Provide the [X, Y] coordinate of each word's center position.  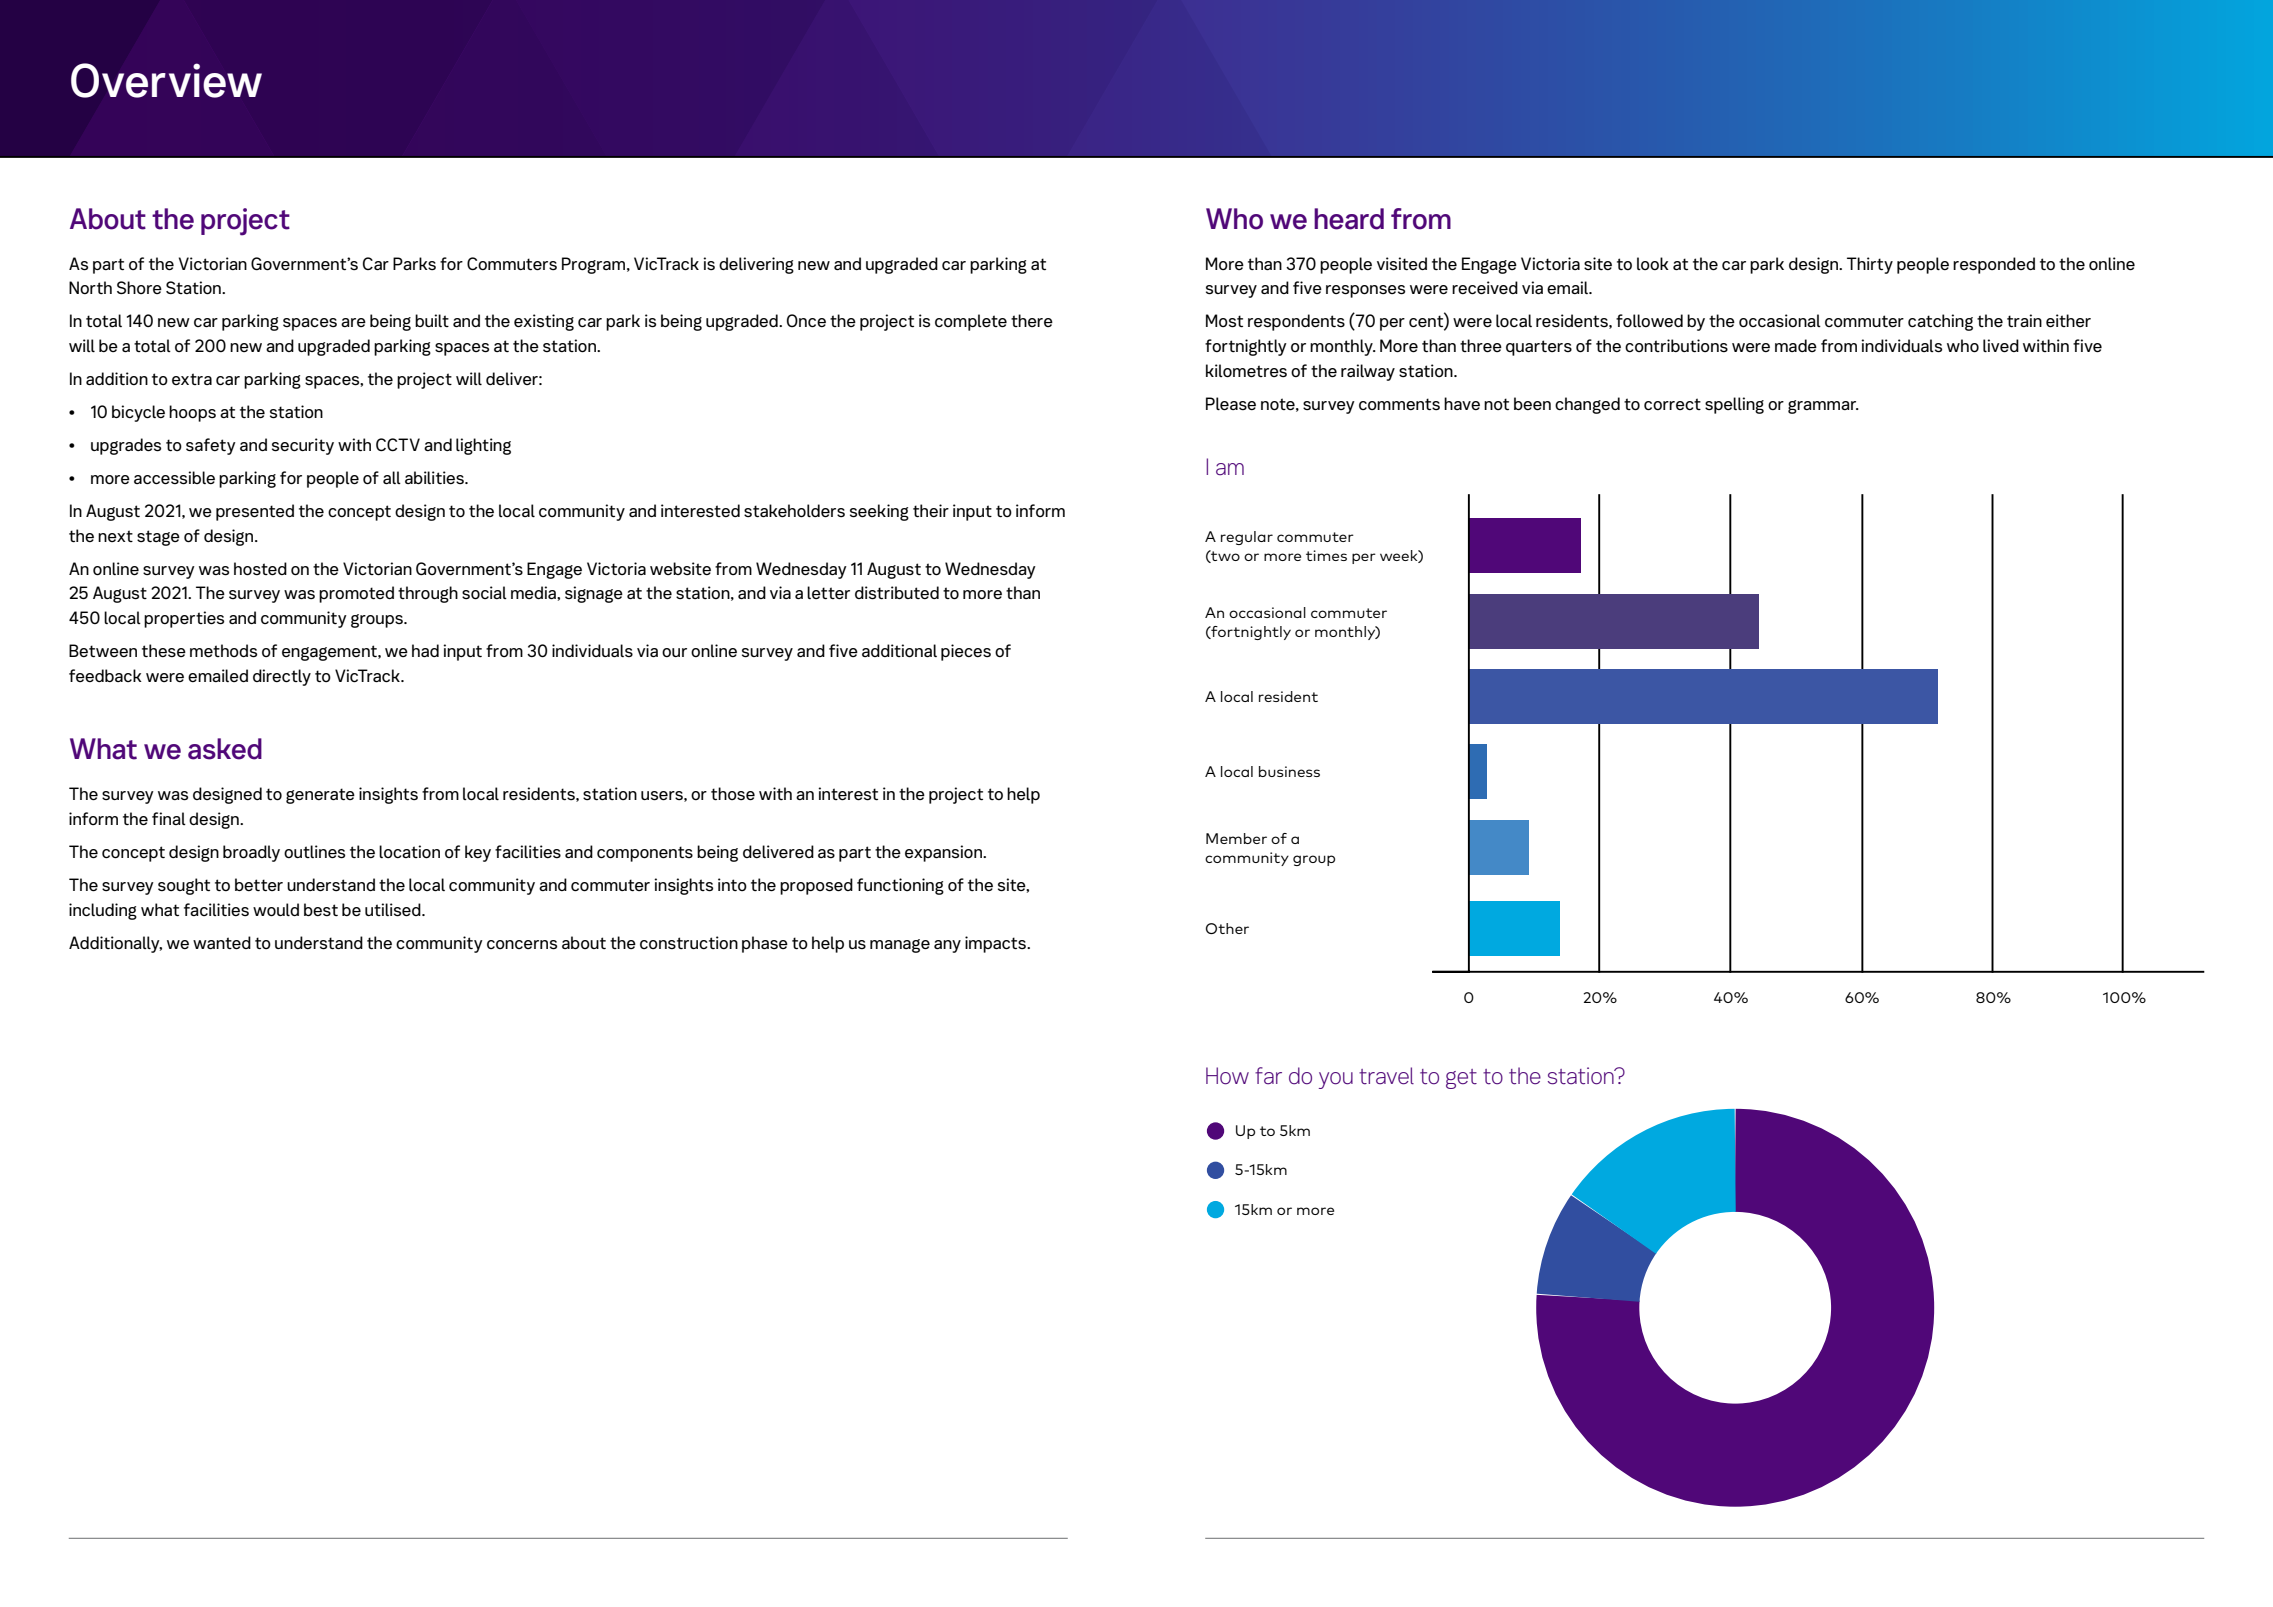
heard [1349, 219]
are [353, 322]
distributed [897, 593]
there [1032, 320]
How [1227, 1076]
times [1326, 555]
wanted [222, 943]
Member [1236, 838]
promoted [356, 594]
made [1796, 345]
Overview [166, 80]
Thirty [1870, 265]
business [1289, 771]
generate [320, 796]
